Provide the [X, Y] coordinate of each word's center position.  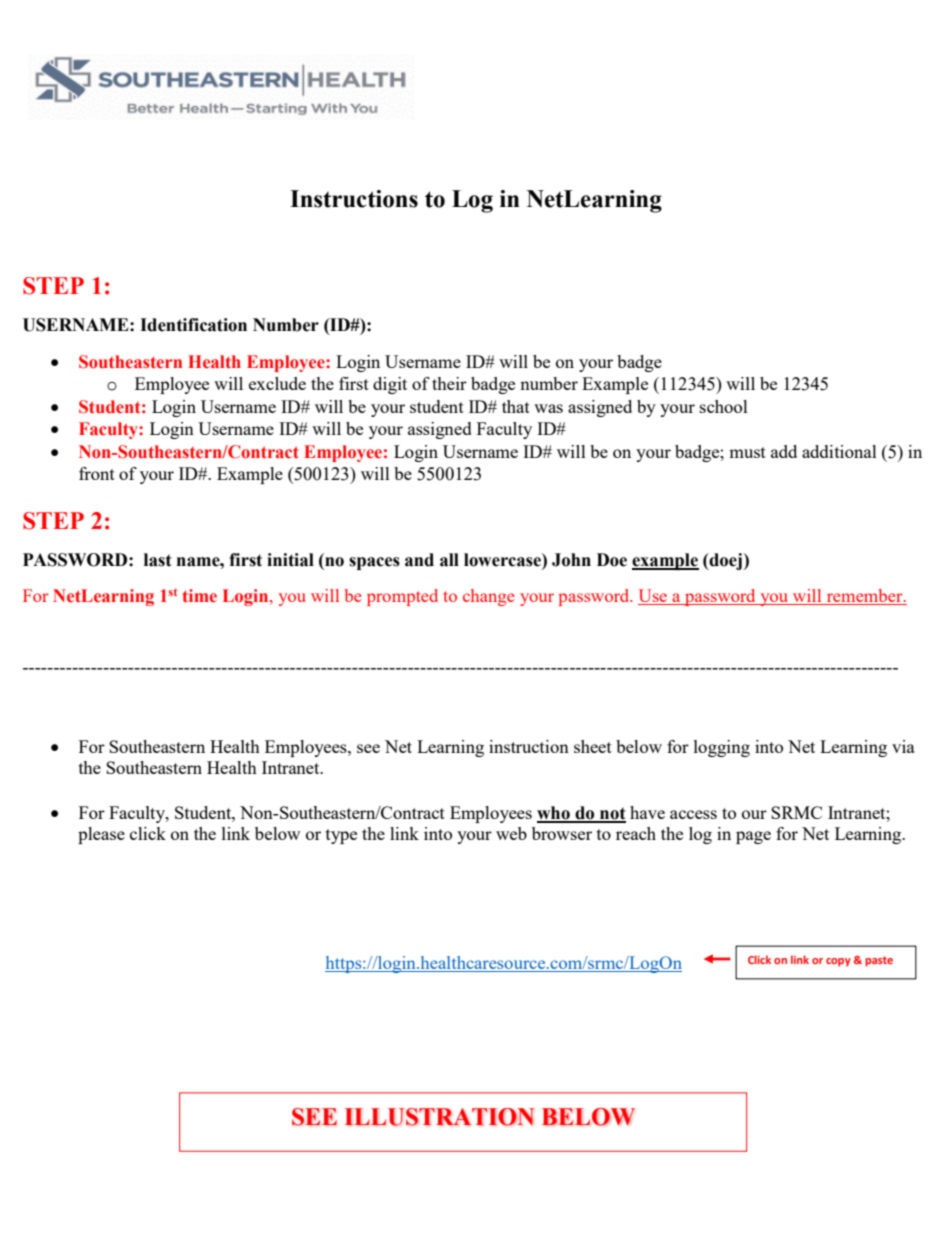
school [724, 406]
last [158, 560]
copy [838, 962]
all [449, 560]
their [449, 383]
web [511, 833]
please [101, 835]
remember [866, 595]
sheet [593, 746]
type [341, 836]
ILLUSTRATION [439, 1117]
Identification [193, 325]
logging [722, 748]
